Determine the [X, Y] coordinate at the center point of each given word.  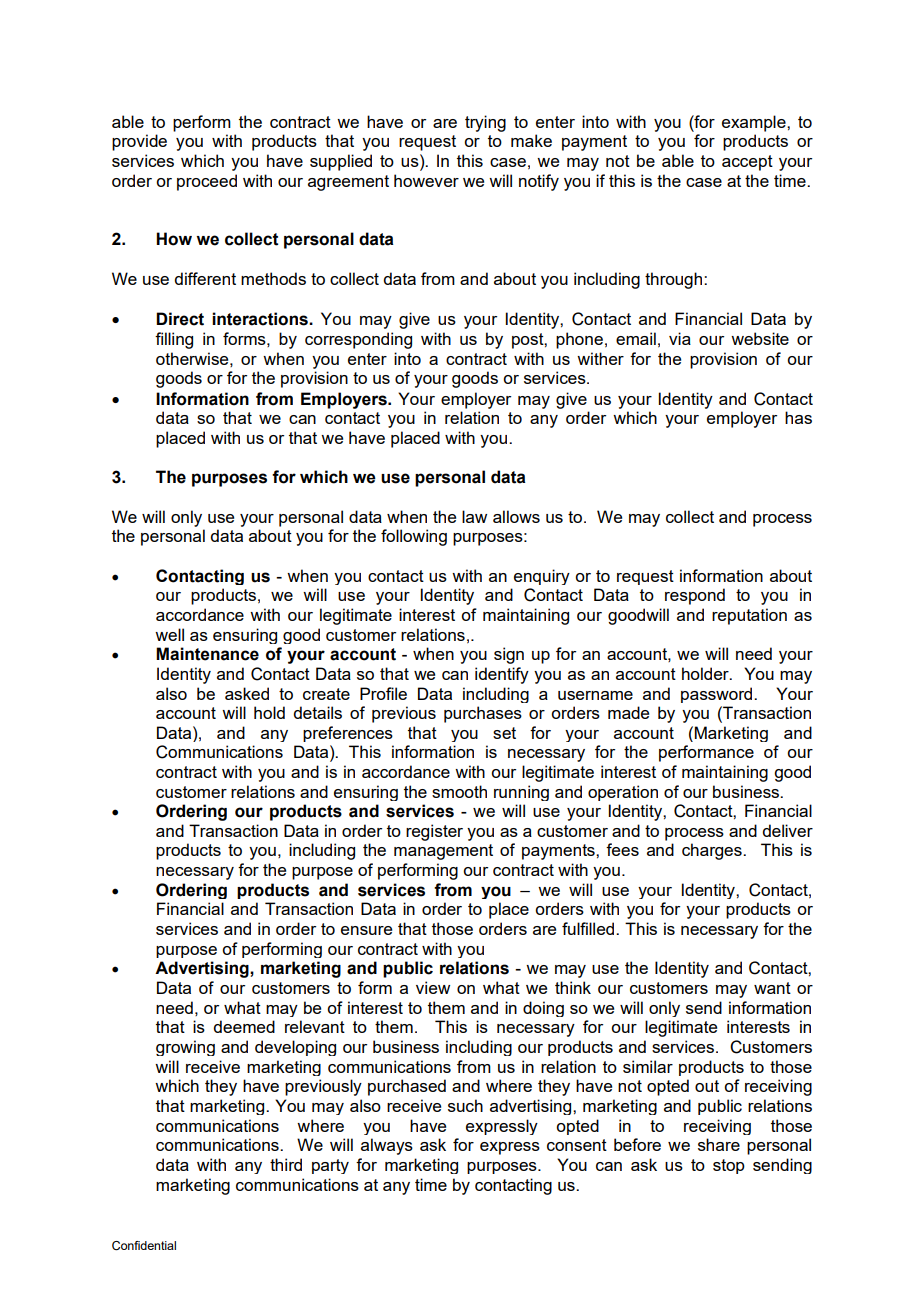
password [718, 695]
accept [747, 163]
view [433, 987]
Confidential [144, 1246]
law [474, 516]
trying [485, 123]
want [772, 988]
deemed [244, 1026]
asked [247, 693]
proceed [207, 182]
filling [174, 340]
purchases [483, 714]
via [680, 338]
